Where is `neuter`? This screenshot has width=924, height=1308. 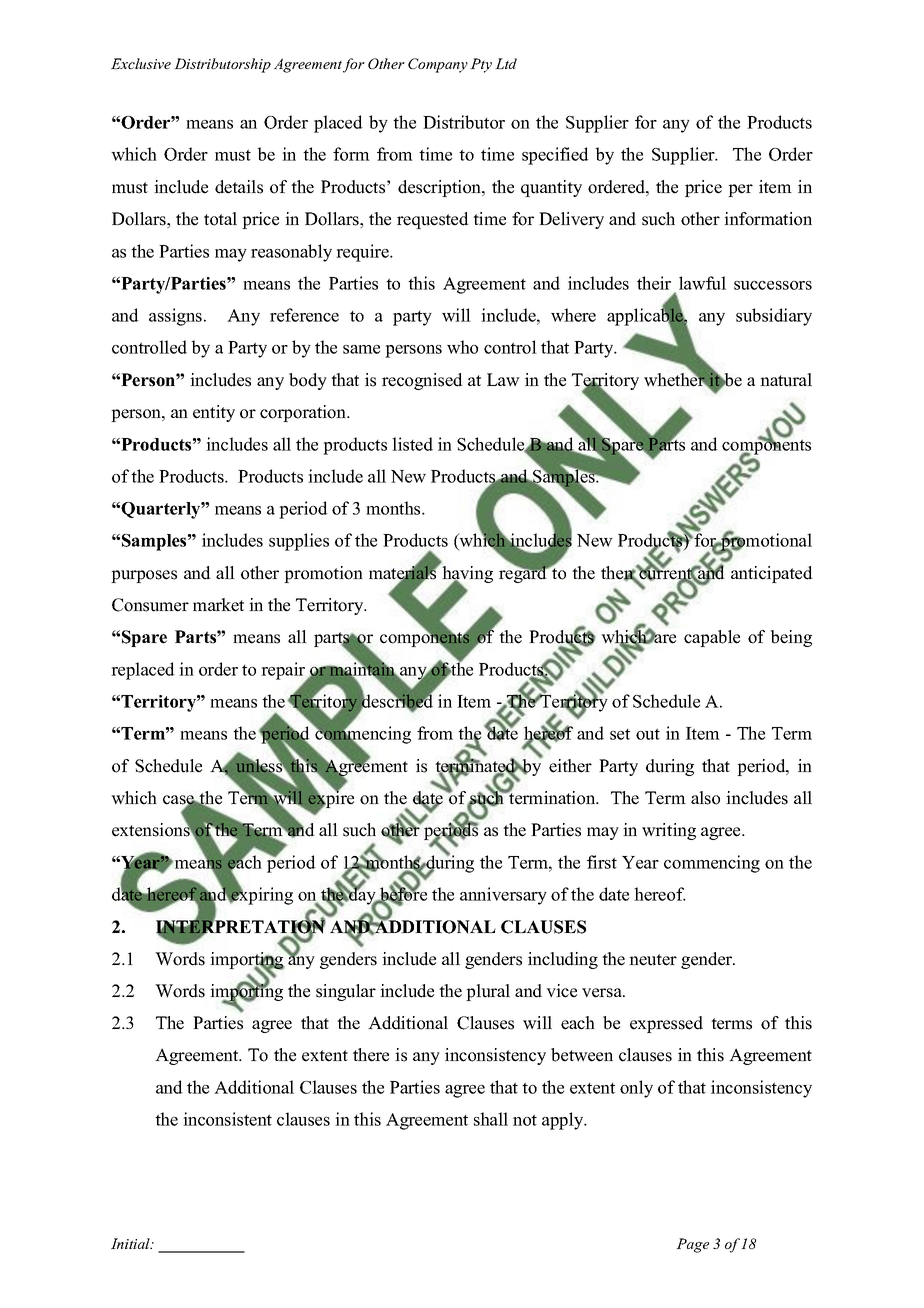 neuter is located at coordinates (653, 960).
